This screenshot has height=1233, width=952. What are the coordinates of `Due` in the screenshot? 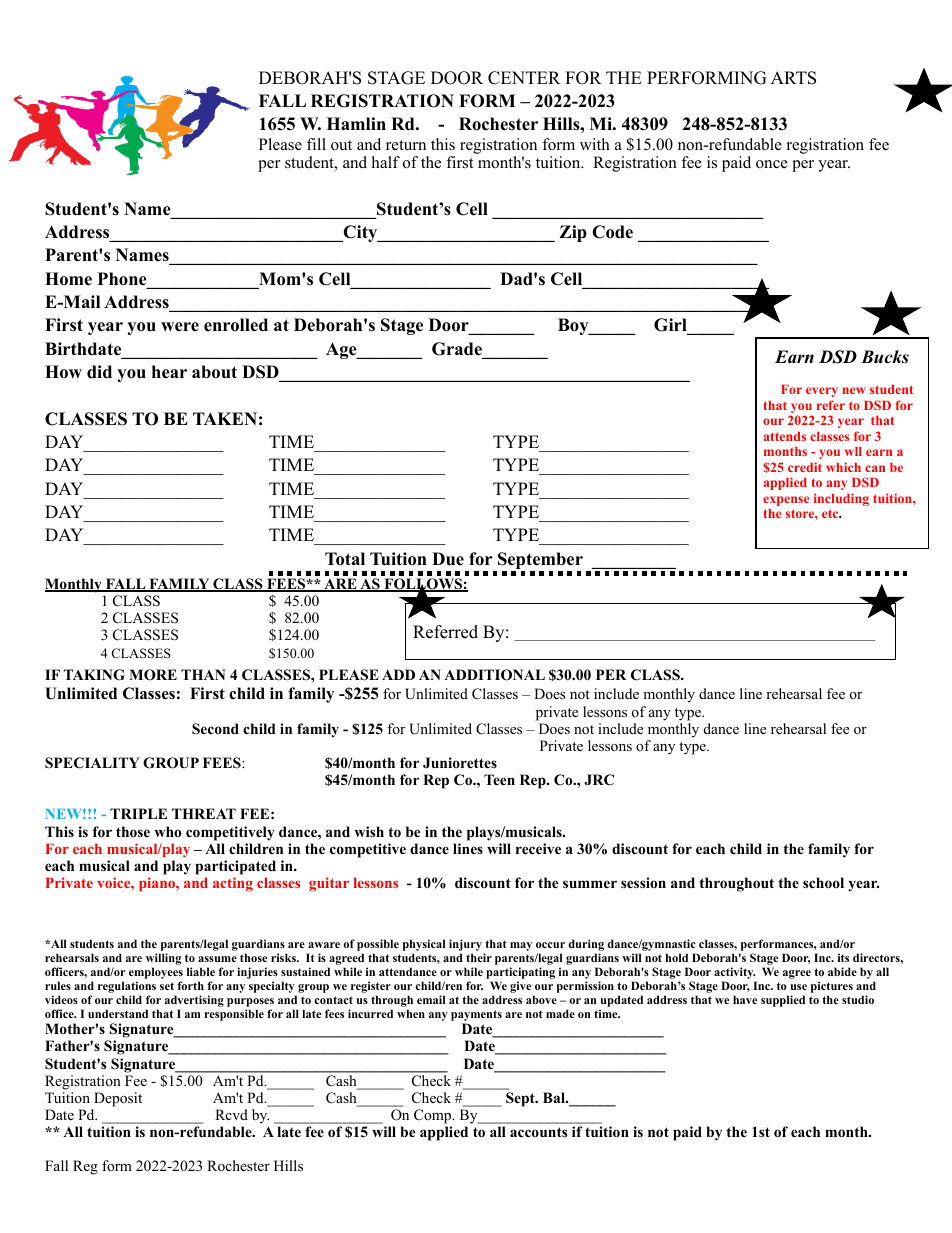 It's located at (448, 559).
